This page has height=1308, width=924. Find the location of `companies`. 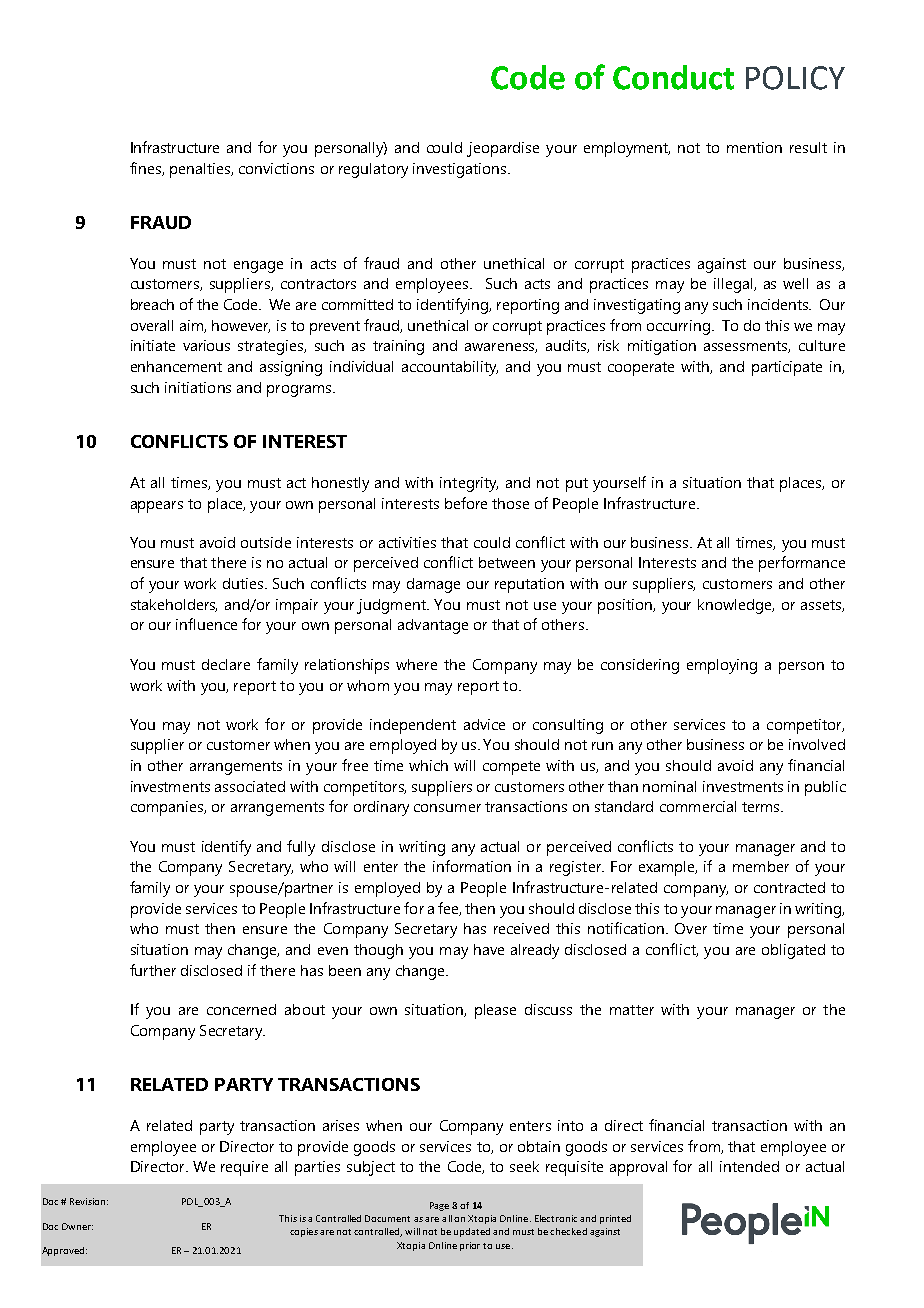

companies is located at coordinates (168, 808).
